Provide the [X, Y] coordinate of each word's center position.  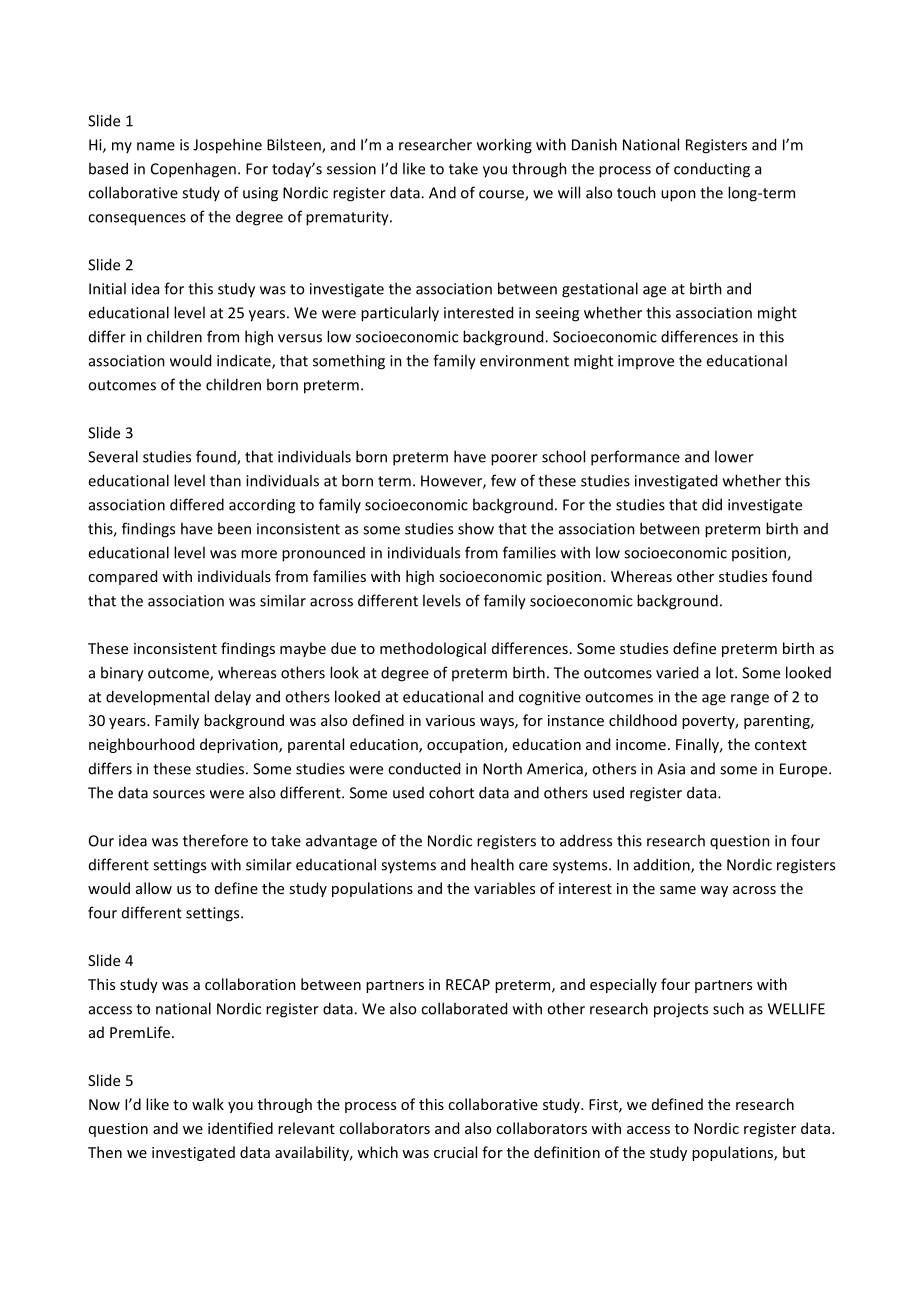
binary [122, 674]
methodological [433, 649]
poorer [514, 460]
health [492, 864]
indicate [245, 361]
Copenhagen [193, 170]
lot [726, 672]
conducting [712, 170]
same [678, 890]
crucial [455, 1152]
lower [734, 456]
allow [154, 888]
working [504, 146]
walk [208, 1104]
